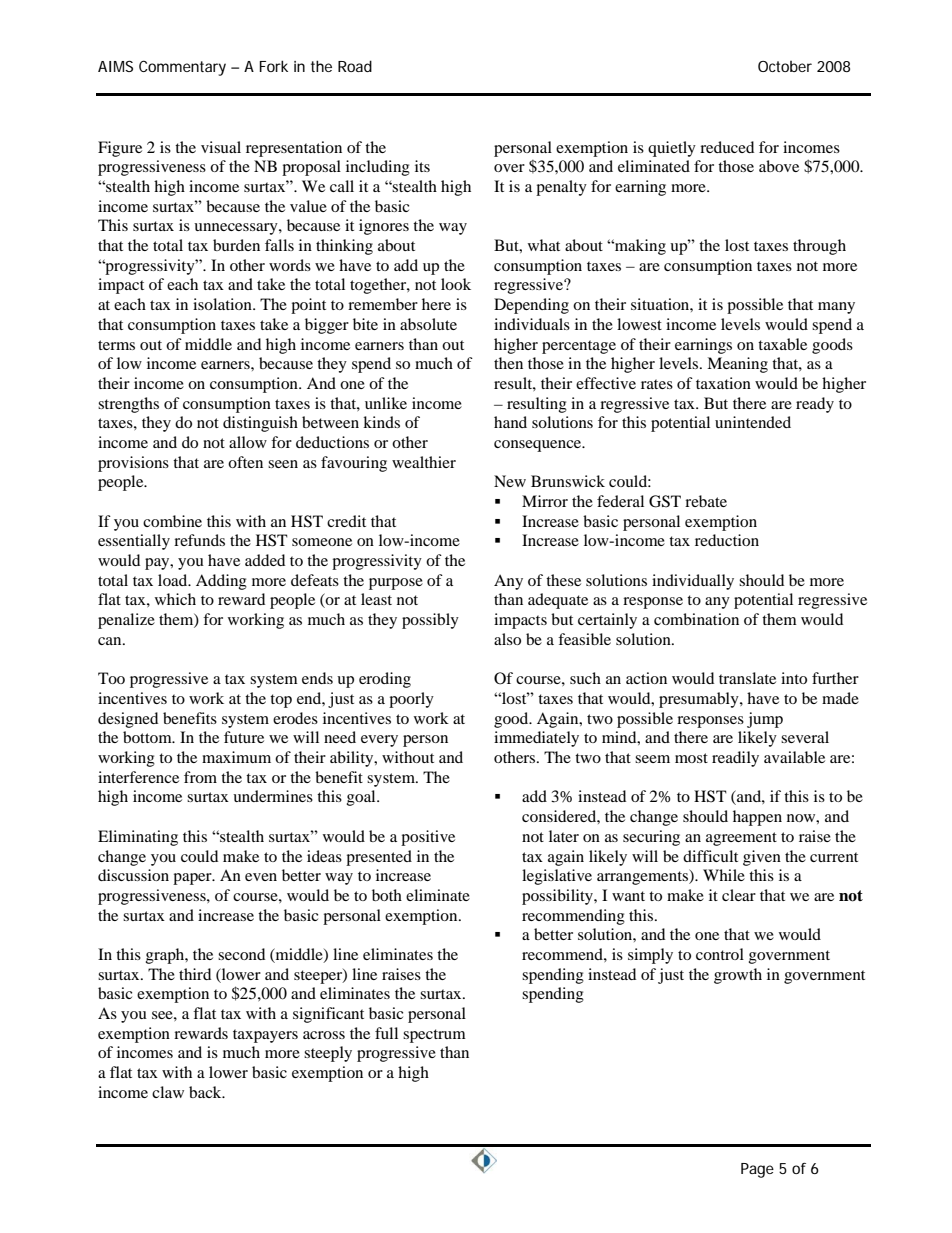 The image size is (952, 1233). Describe the element at coordinates (182, 68) in the screenshot. I see `Commentary` at that location.
